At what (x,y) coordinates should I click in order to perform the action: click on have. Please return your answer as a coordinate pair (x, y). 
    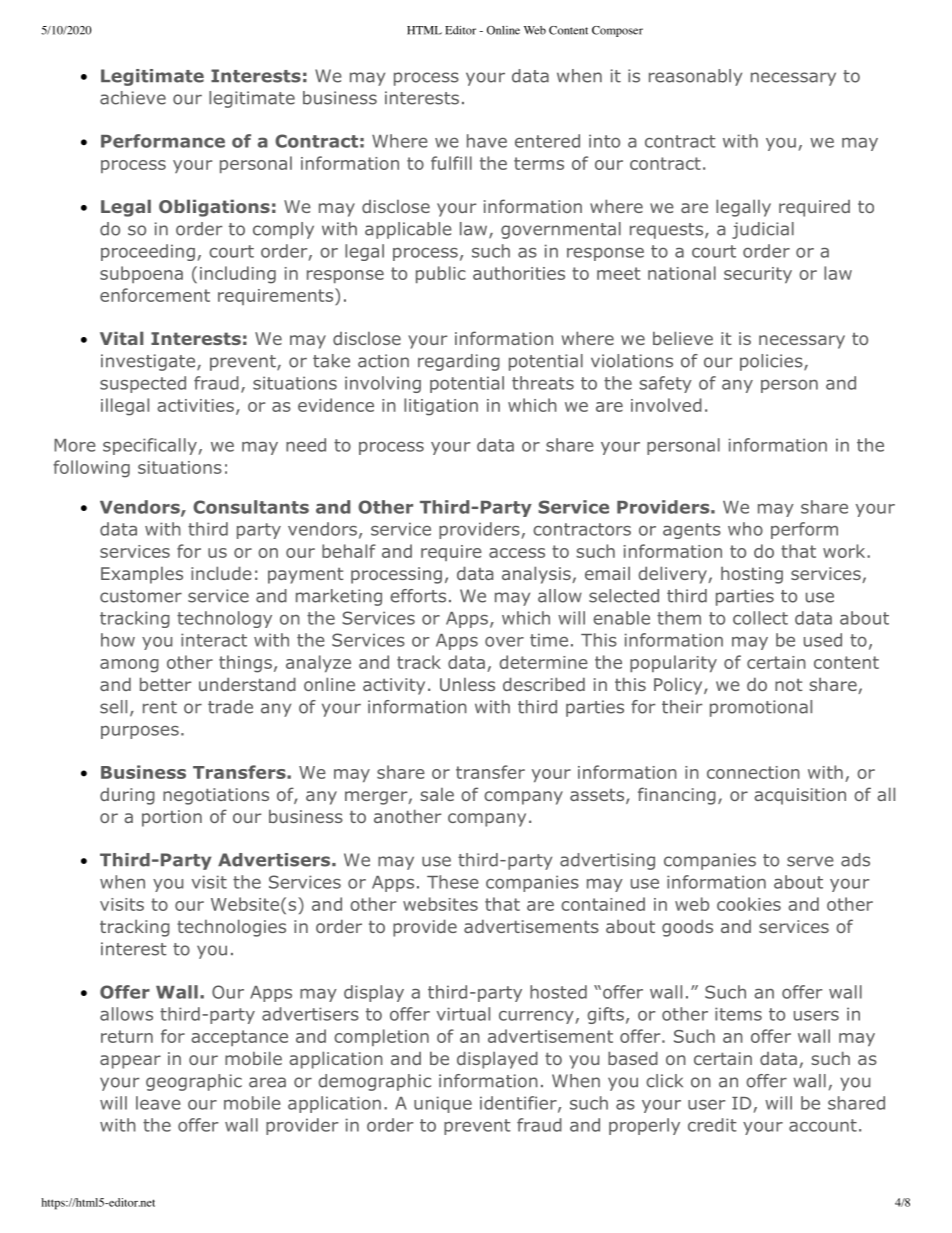
    Looking at the image, I should click on (487, 141).
